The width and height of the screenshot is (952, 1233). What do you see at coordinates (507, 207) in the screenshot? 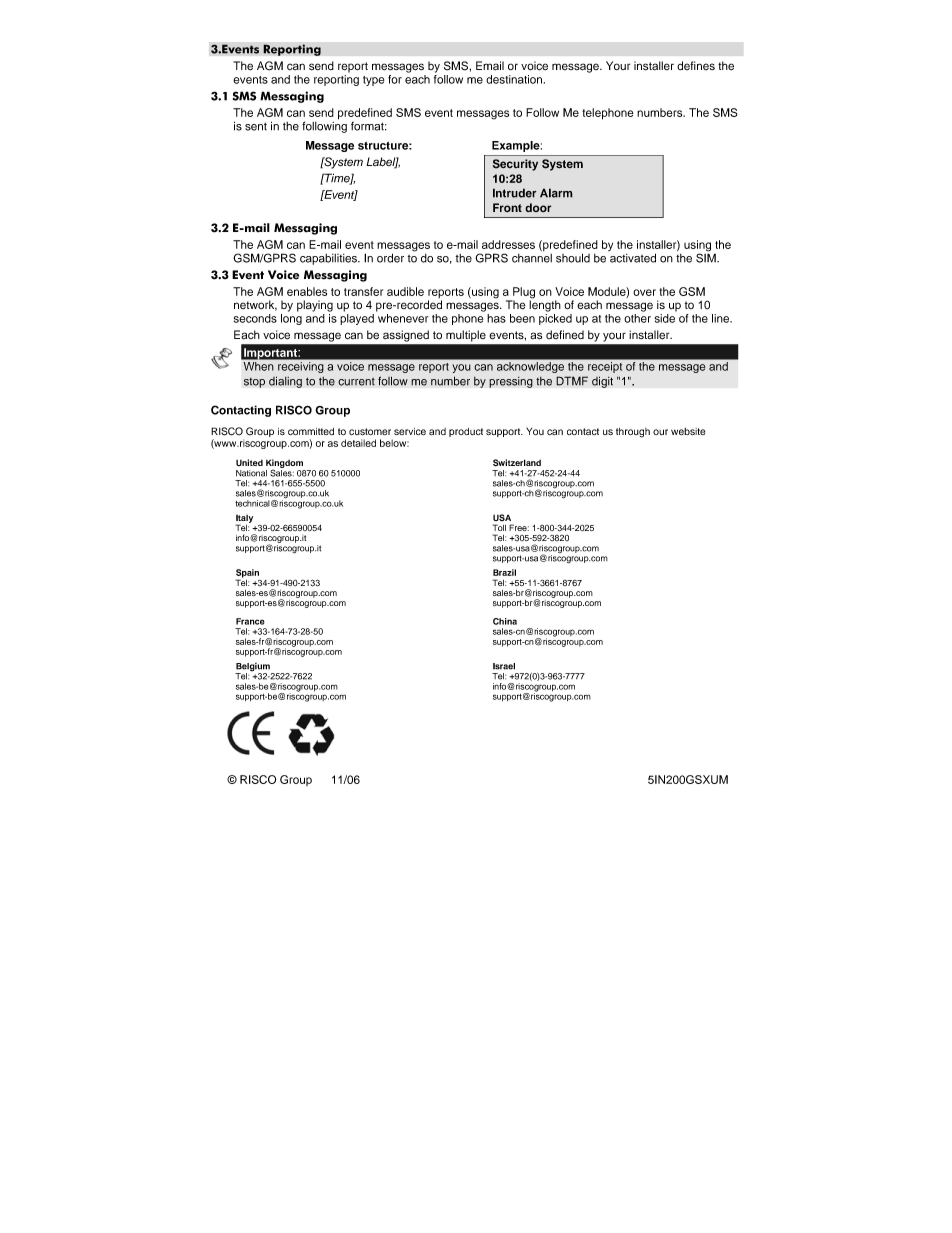
I see `Front` at bounding box center [507, 207].
